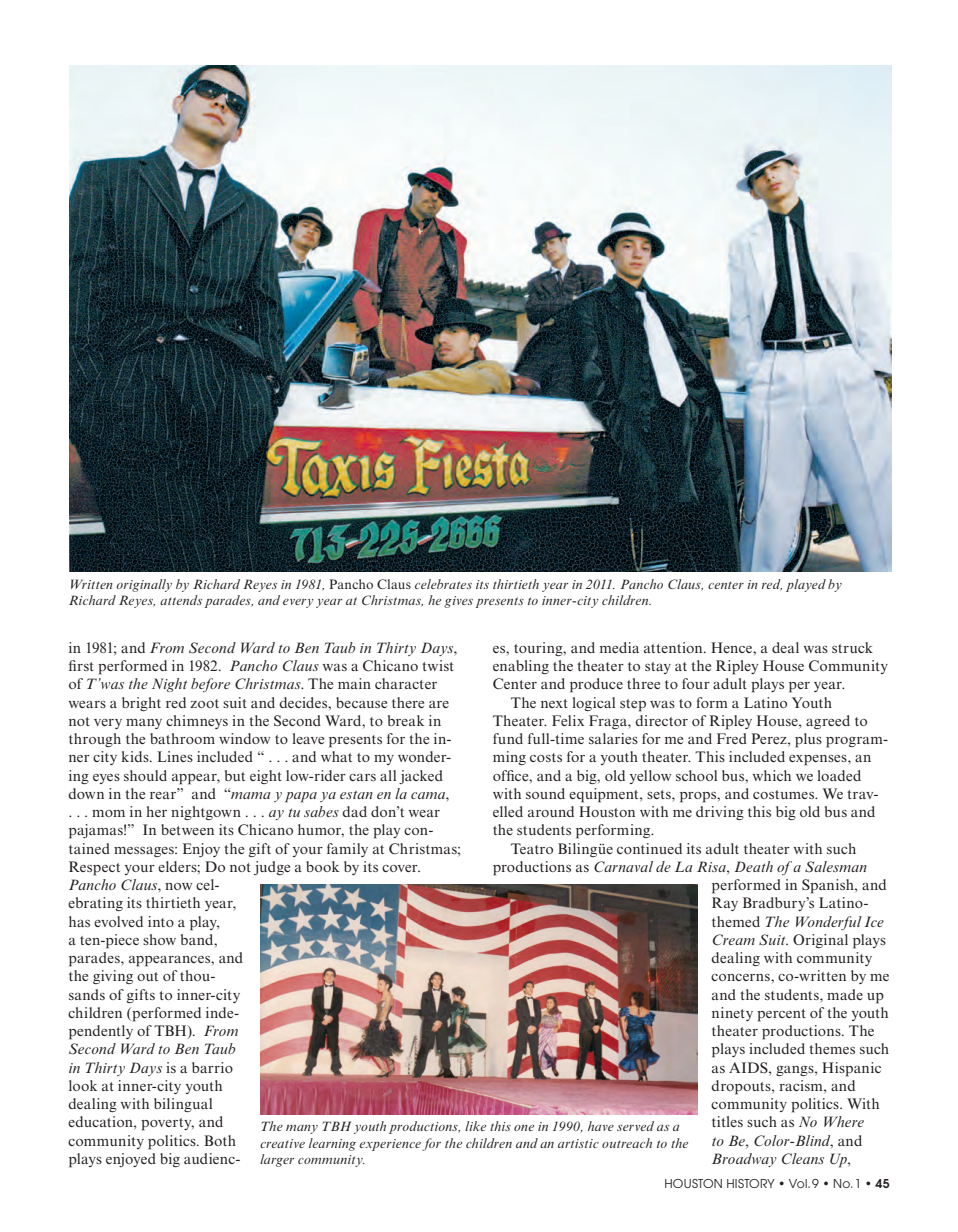 This screenshot has height=1232, width=958. What do you see at coordinates (674, 647) in the screenshot?
I see `attention` at bounding box center [674, 647].
